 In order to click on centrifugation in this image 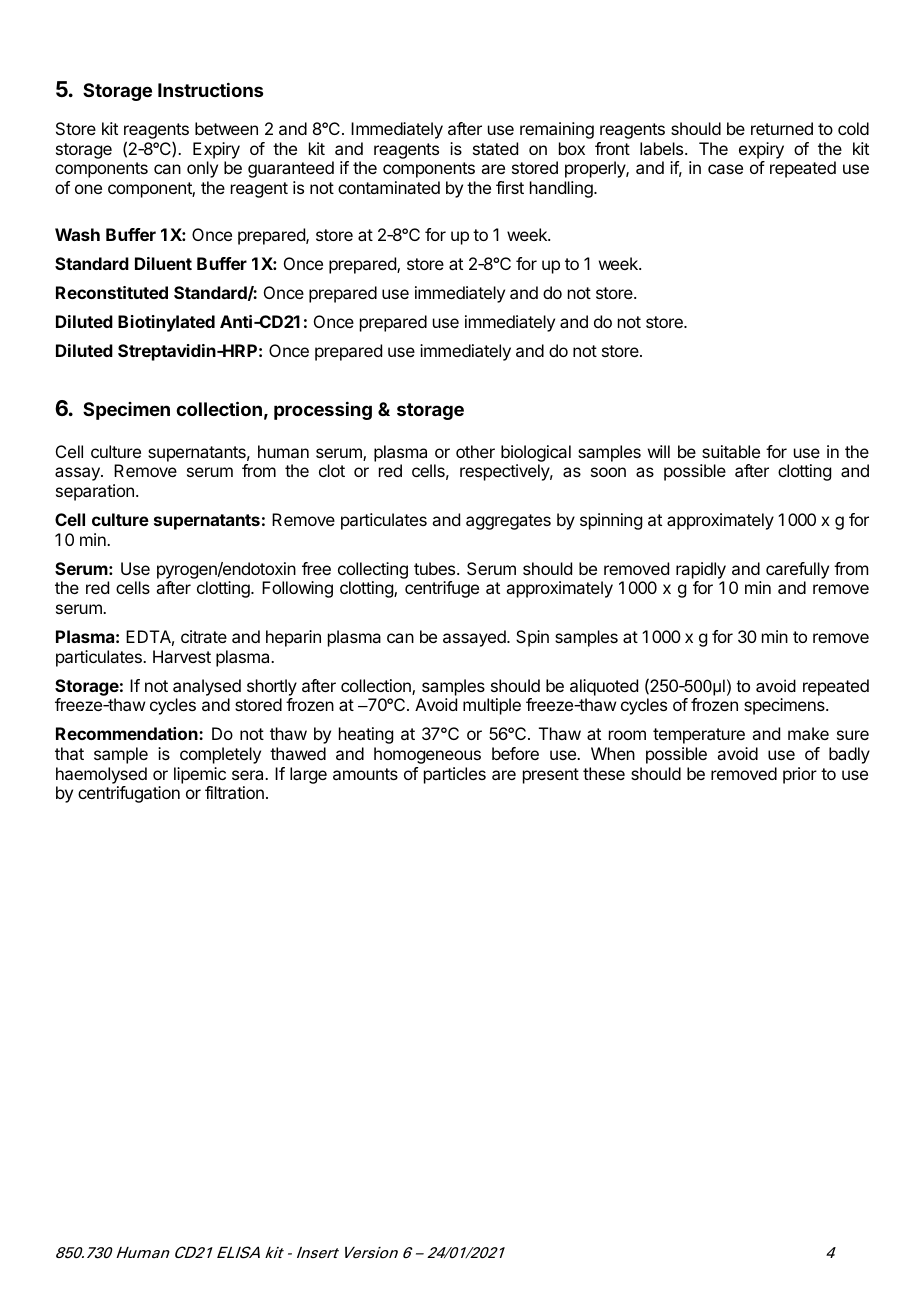, I will do `click(129, 794)`.
